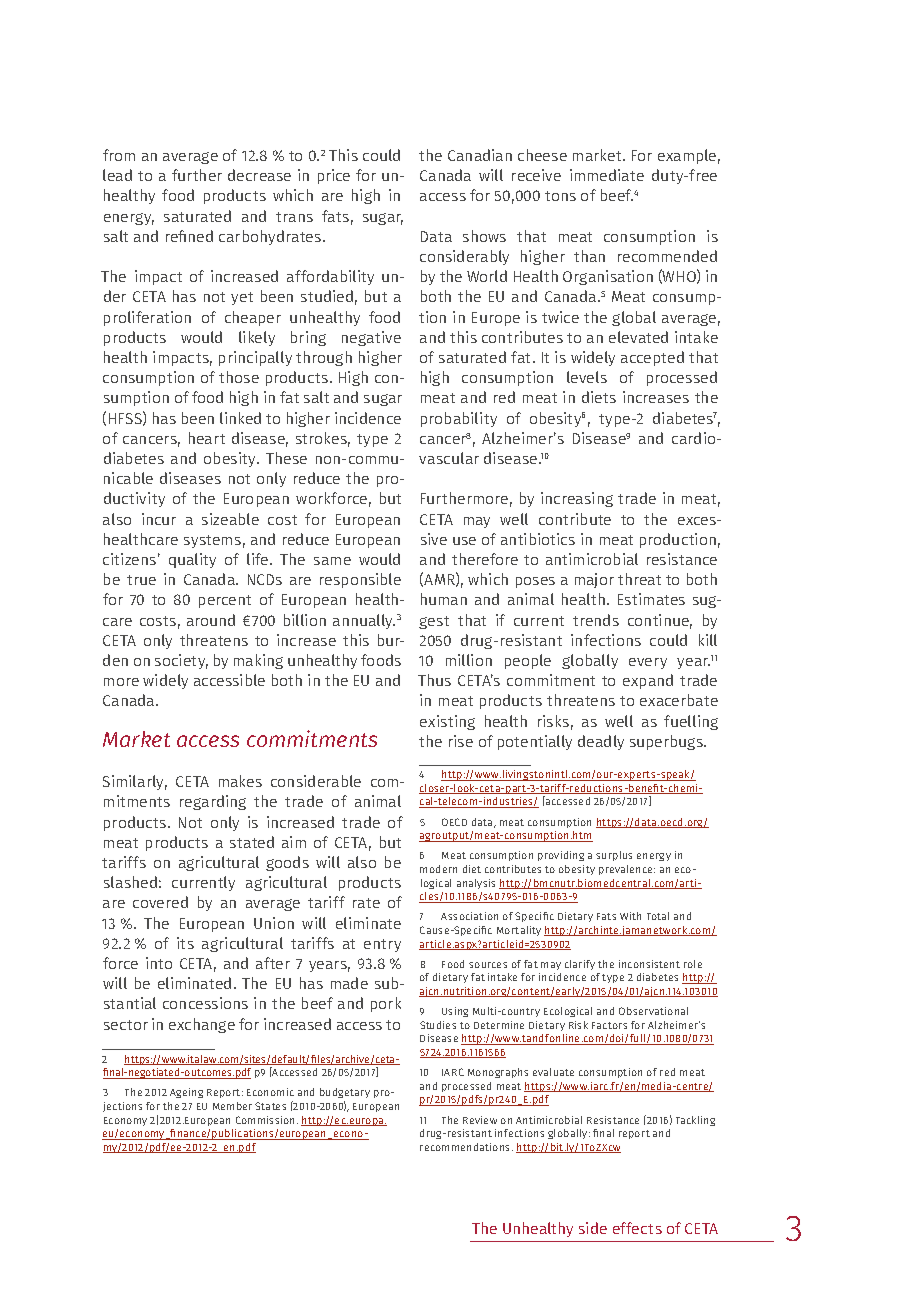 The image size is (924, 1308). What do you see at coordinates (560, 196) in the image?
I see `tons` at bounding box center [560, 196].
